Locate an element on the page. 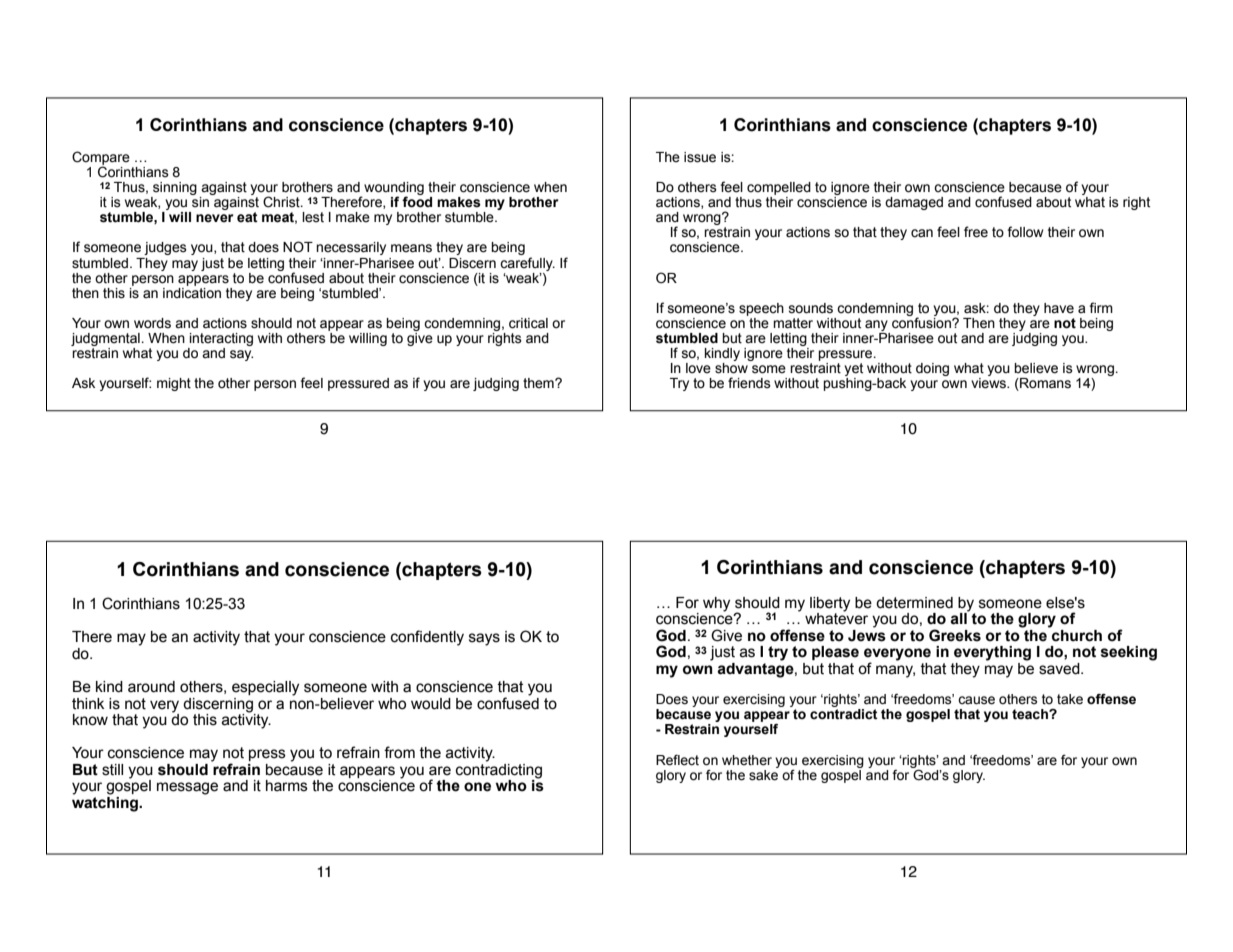 The image size is (1233, 952). issue is located at coordinates (700, 157).
